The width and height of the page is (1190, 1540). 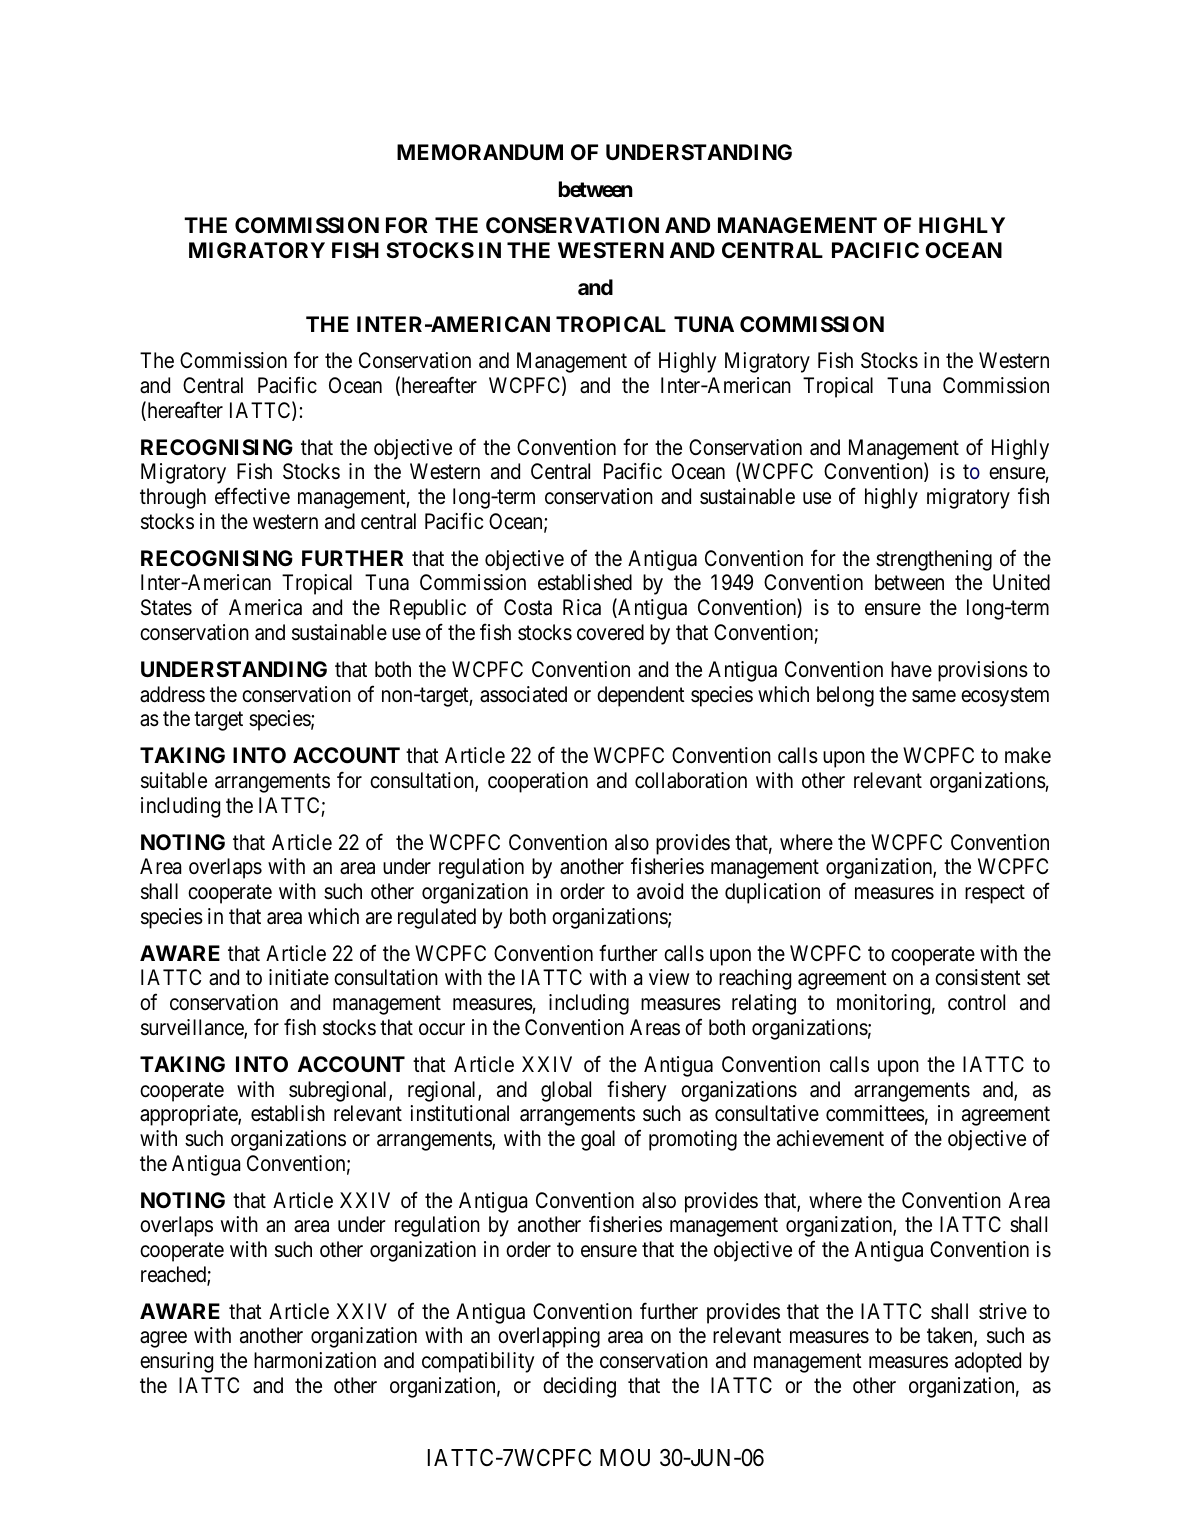 What do you see at coordinates (252, 496) in the page?
I see `effective` at bounding box center [252, 496].
